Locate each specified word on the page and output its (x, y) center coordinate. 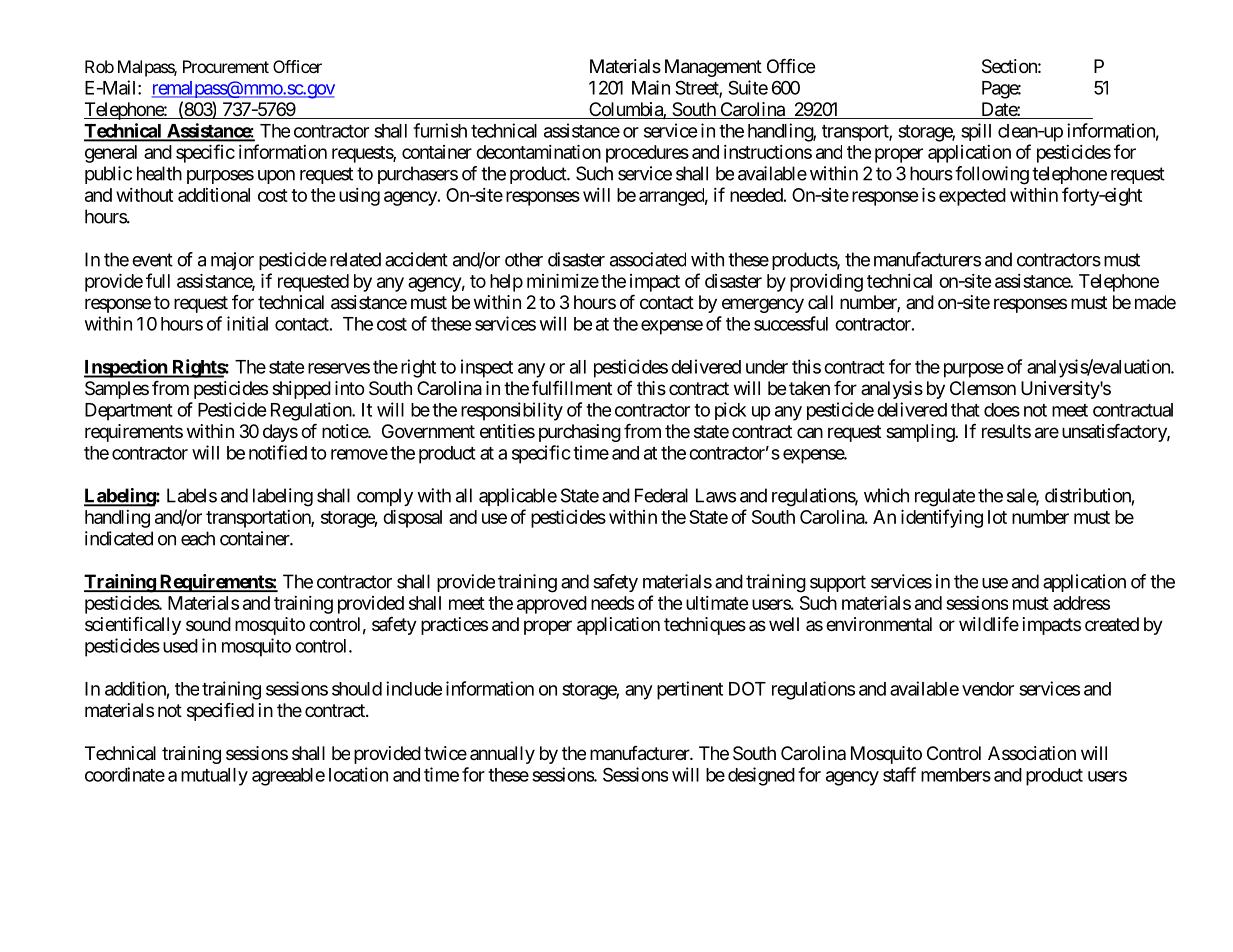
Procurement (226, 66)
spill (976, 132)
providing (826, 283)
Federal (661, 495)
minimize (563, 281)
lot (997, 517)
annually (502, 755)
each (198, 538)
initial (247, 323)
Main (651, 87)
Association (1032, 753)
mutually (214, 777)
